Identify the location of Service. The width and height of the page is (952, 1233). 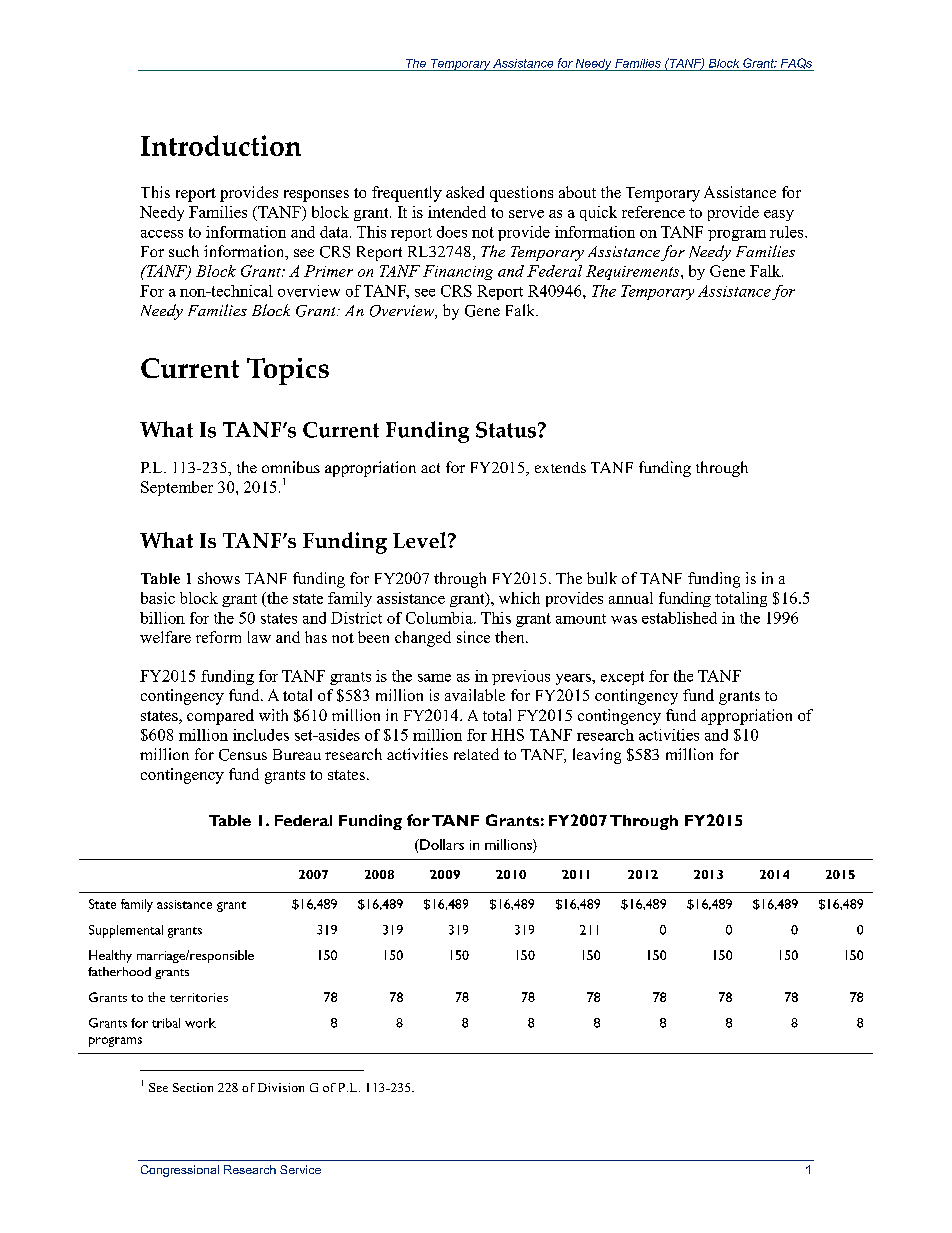
(300, 1169).
